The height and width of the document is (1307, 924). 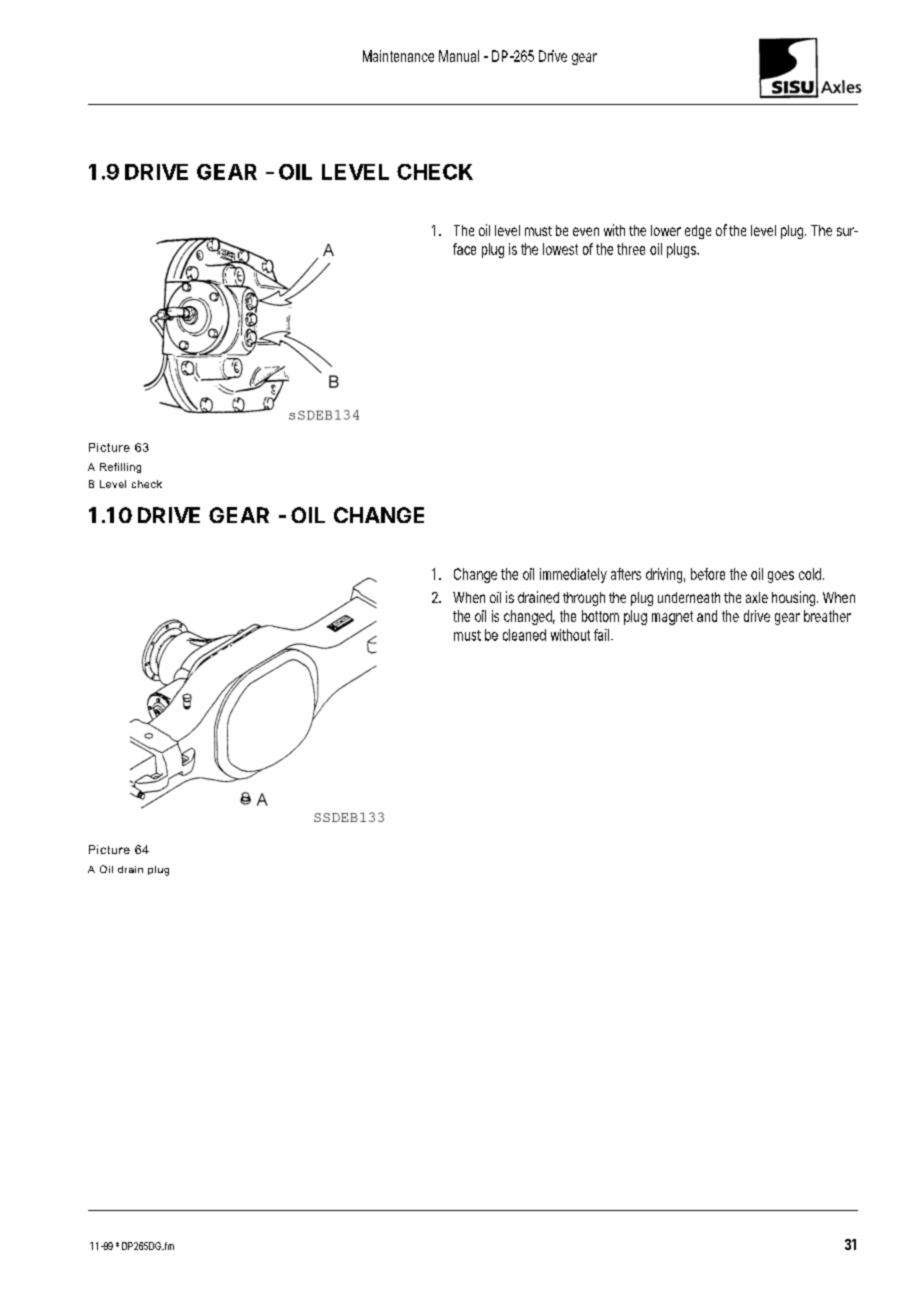 I want to click on even, so click(x=586, y=231).
